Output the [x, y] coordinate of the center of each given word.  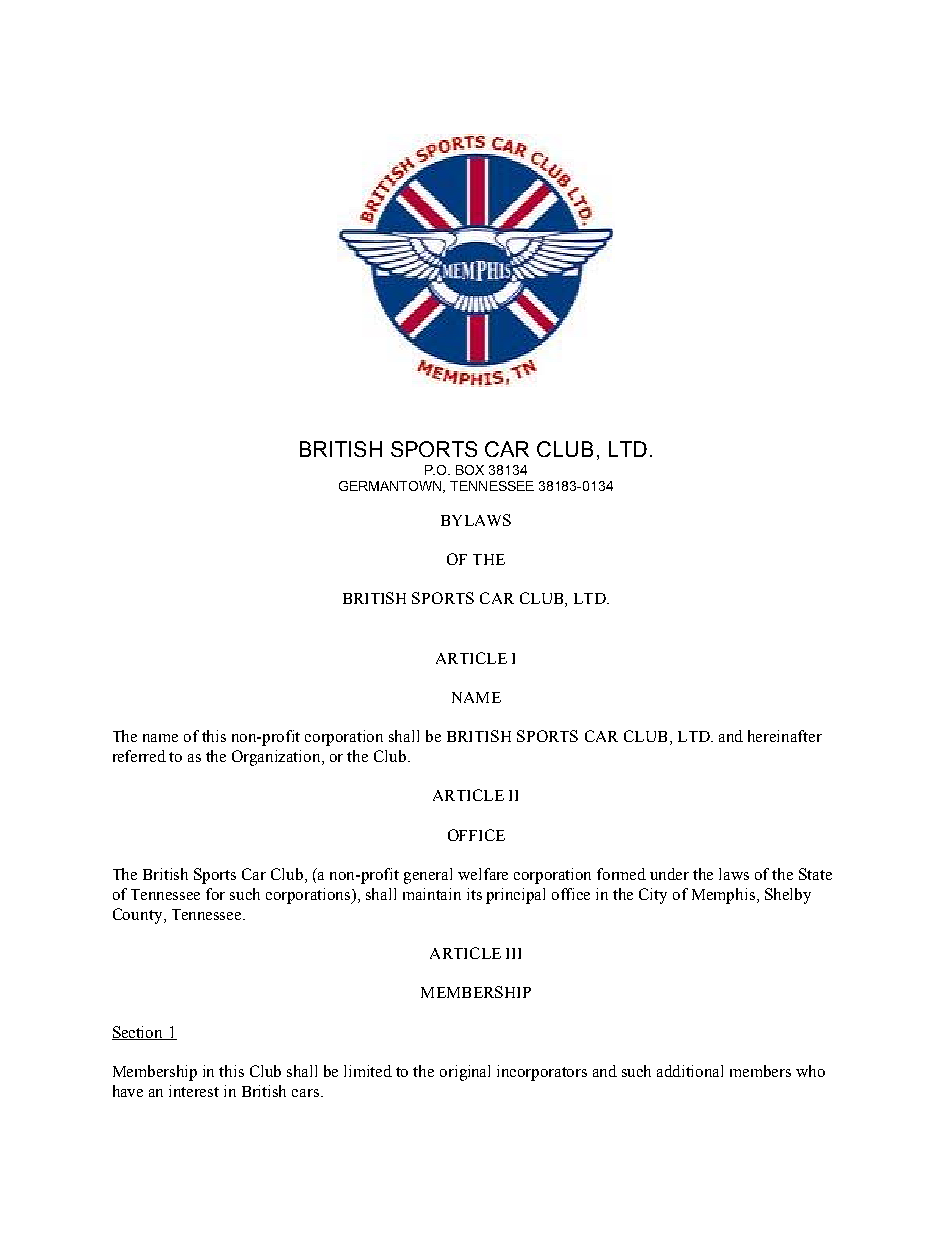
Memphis [725, 896]
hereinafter [785, 736]
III [513, 953]
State [815, 874]
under [669, 874]
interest [194, 1091]
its [474, 894]
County [139, 916]
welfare [483, 874]
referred [139, 756]
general [428, 876]
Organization [277, 758]
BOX [470, 470]
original [465, 1073]
